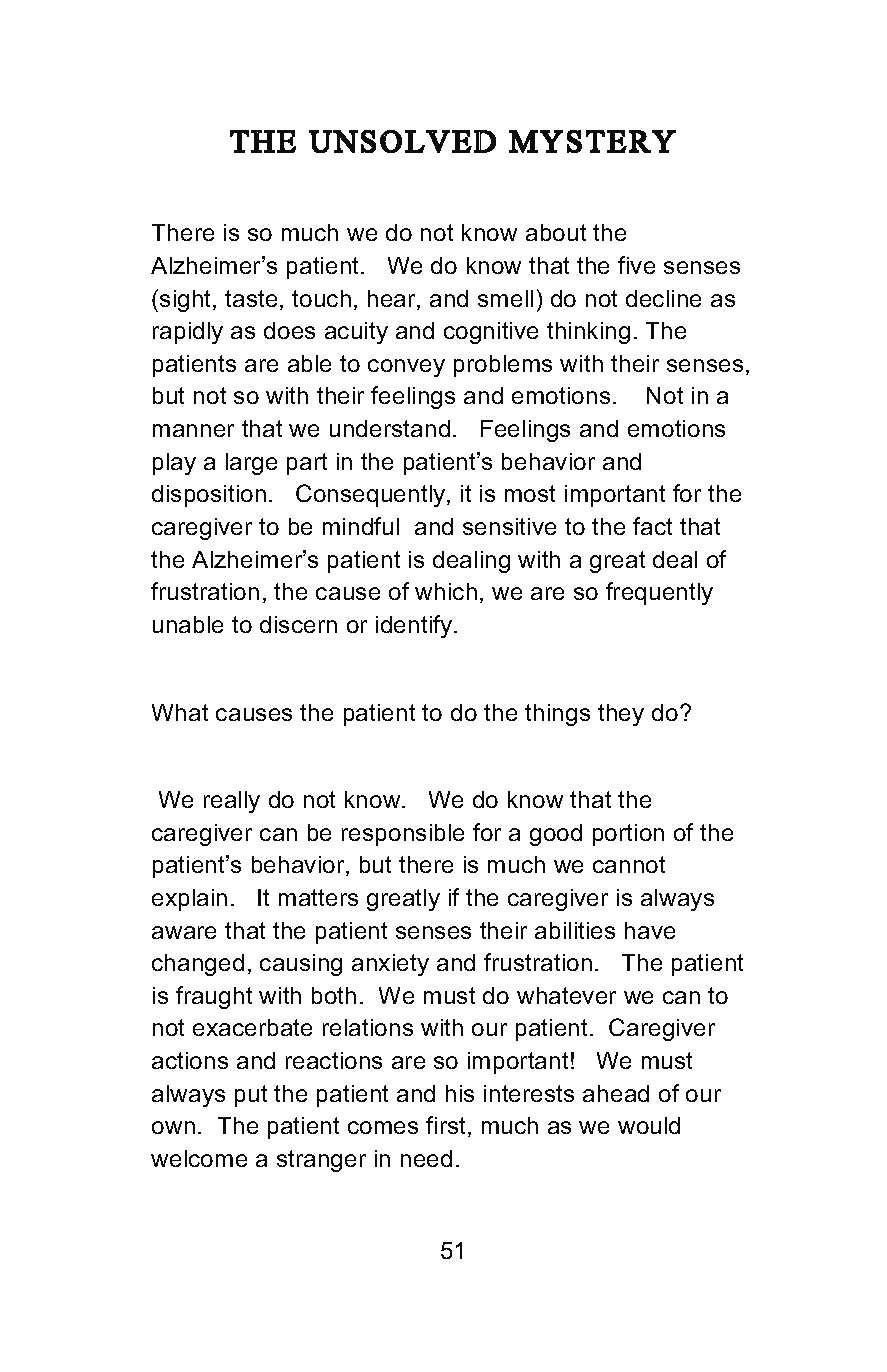 Image resolution: width=887 pixels, height=1372 pixels. Describe the element at coordinates (251, 1096) in the document. I see `put` at that location.
